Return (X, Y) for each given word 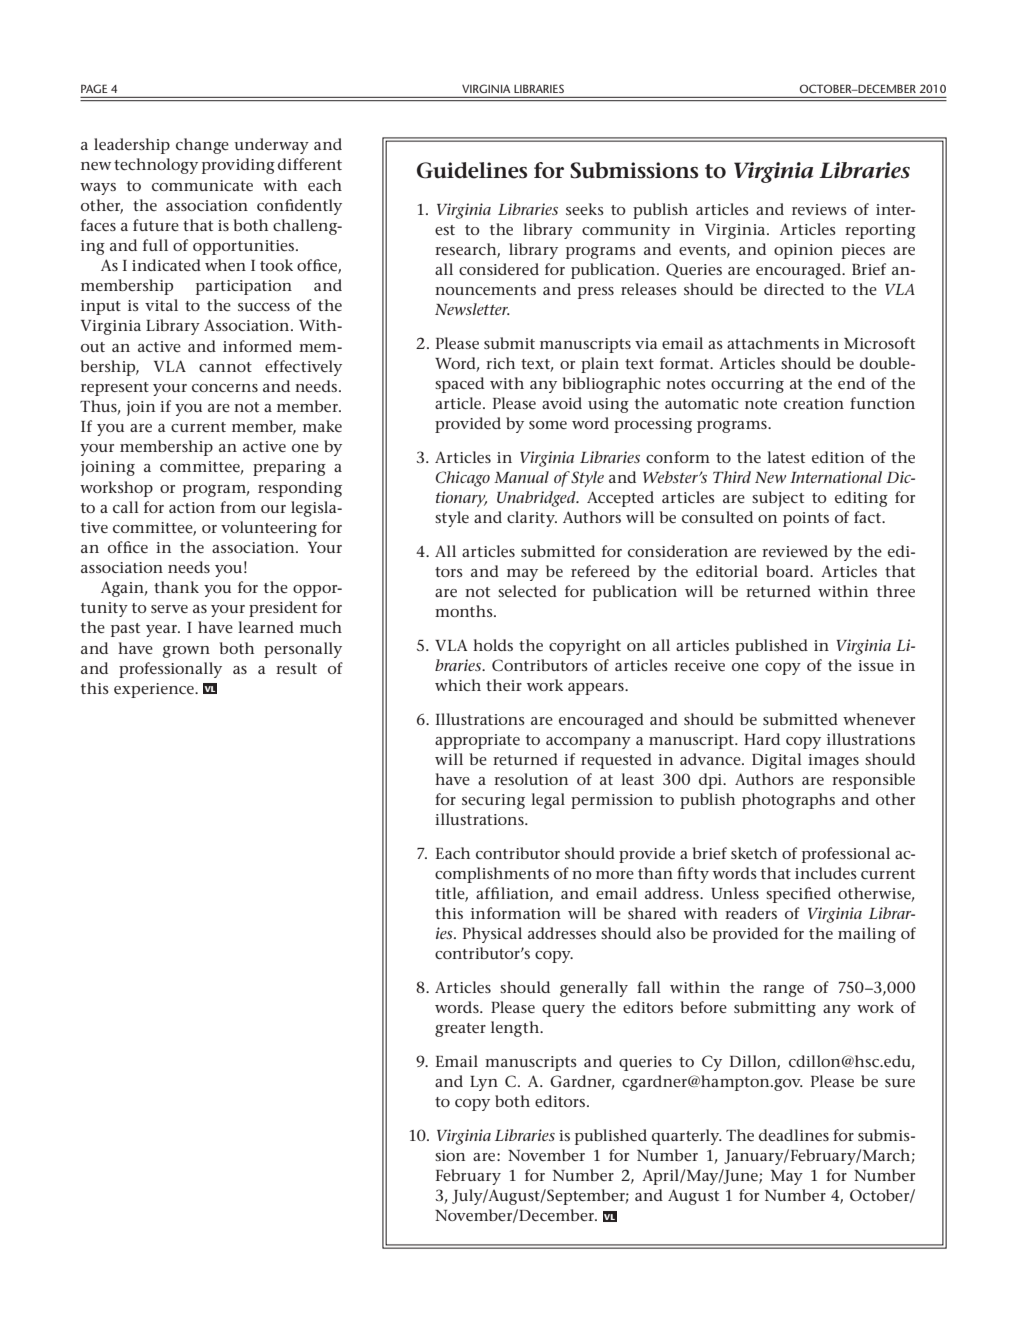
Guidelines (472, 170)
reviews (819, 209)
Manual (521, 477)
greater (460, 1030)
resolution (531, 779)
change (202, 146)
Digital (777, 761)
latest (786, 457)
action (192, 507)
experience (155, 690)
